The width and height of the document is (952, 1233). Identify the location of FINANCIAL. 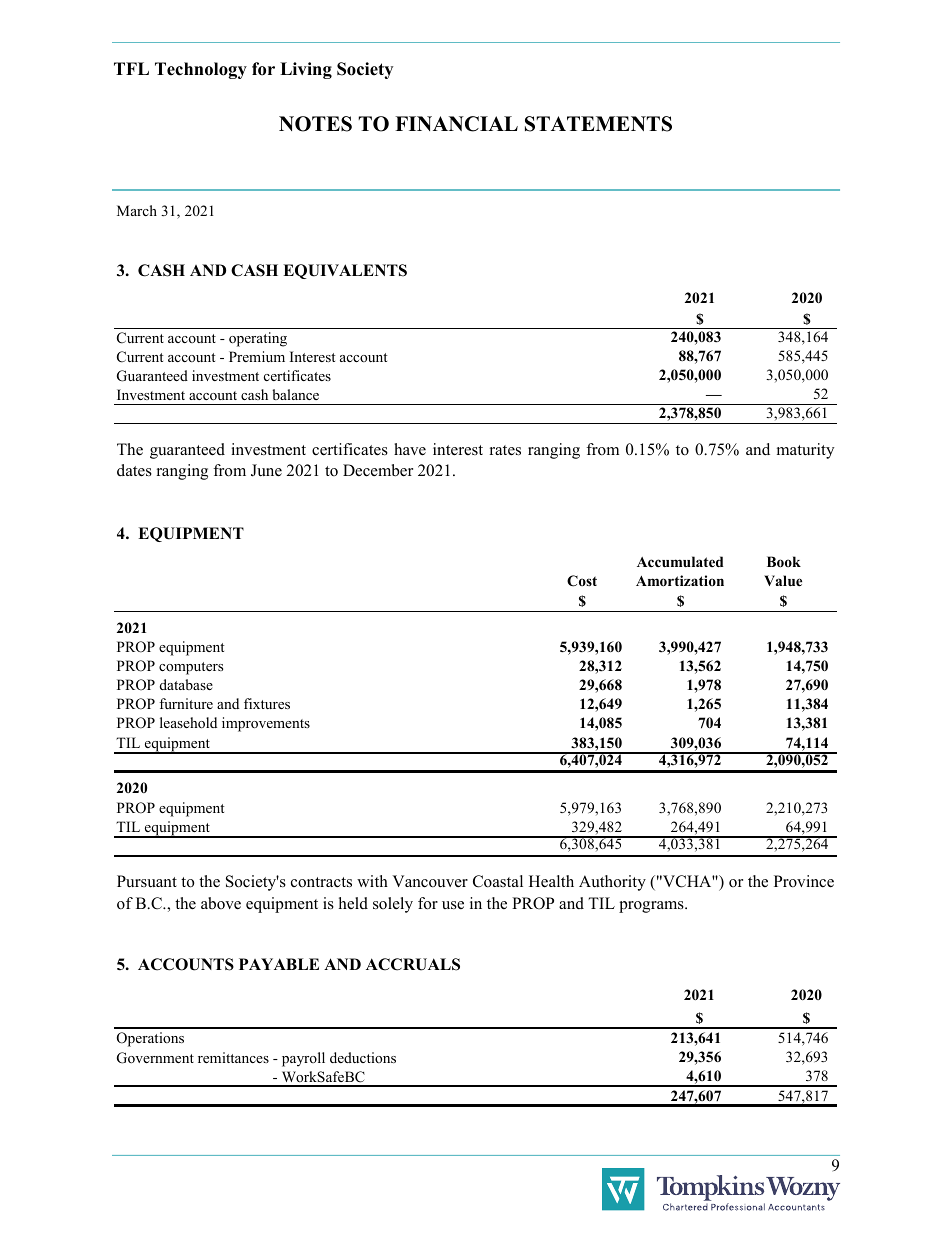
(456, 124).
